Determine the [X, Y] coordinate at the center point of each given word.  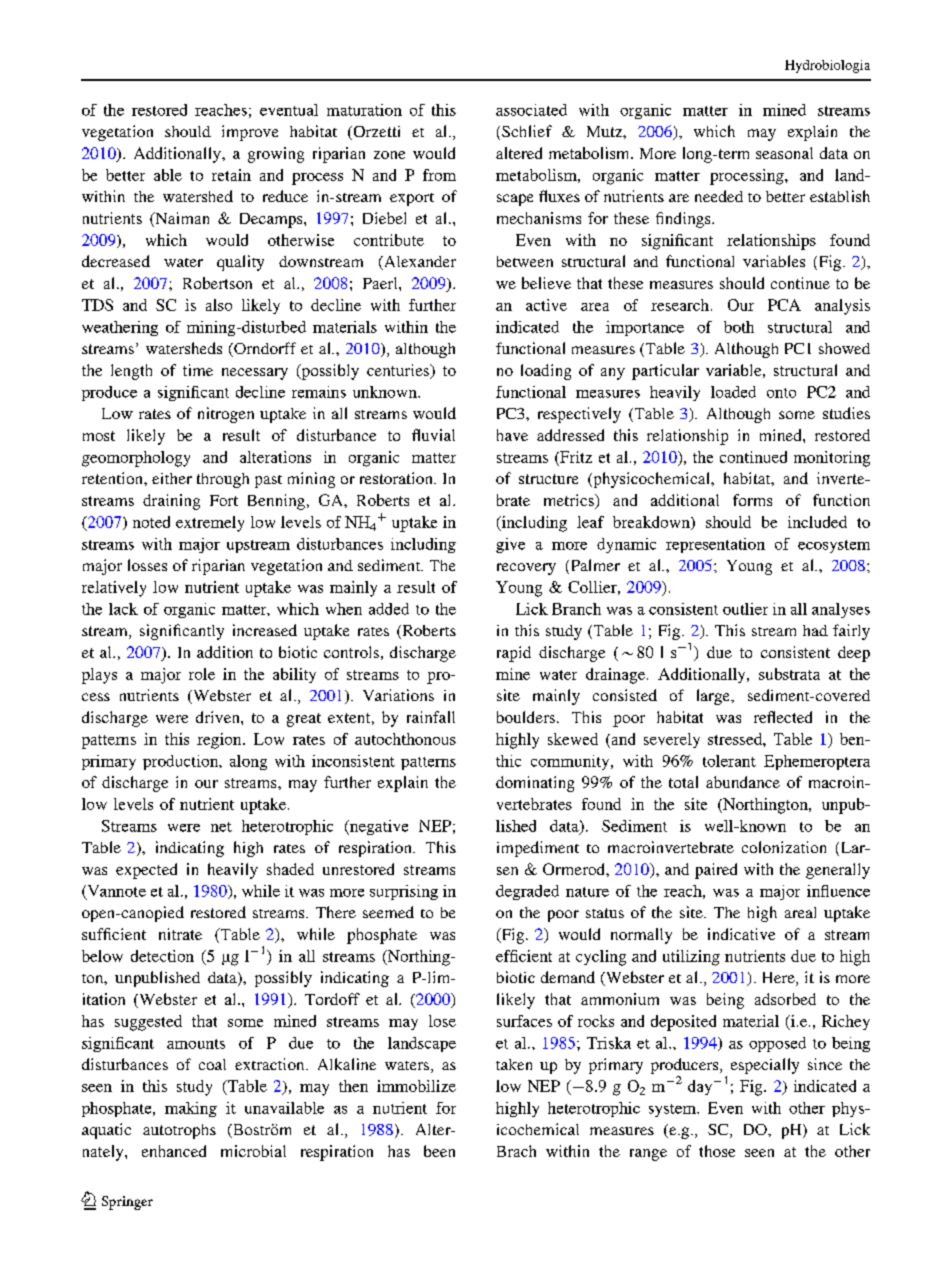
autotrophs [179, 1131]
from [439, 175]
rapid [514, 654]
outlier [745, 609]
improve [250, 133]
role [202, 674]
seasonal [784, 153]
